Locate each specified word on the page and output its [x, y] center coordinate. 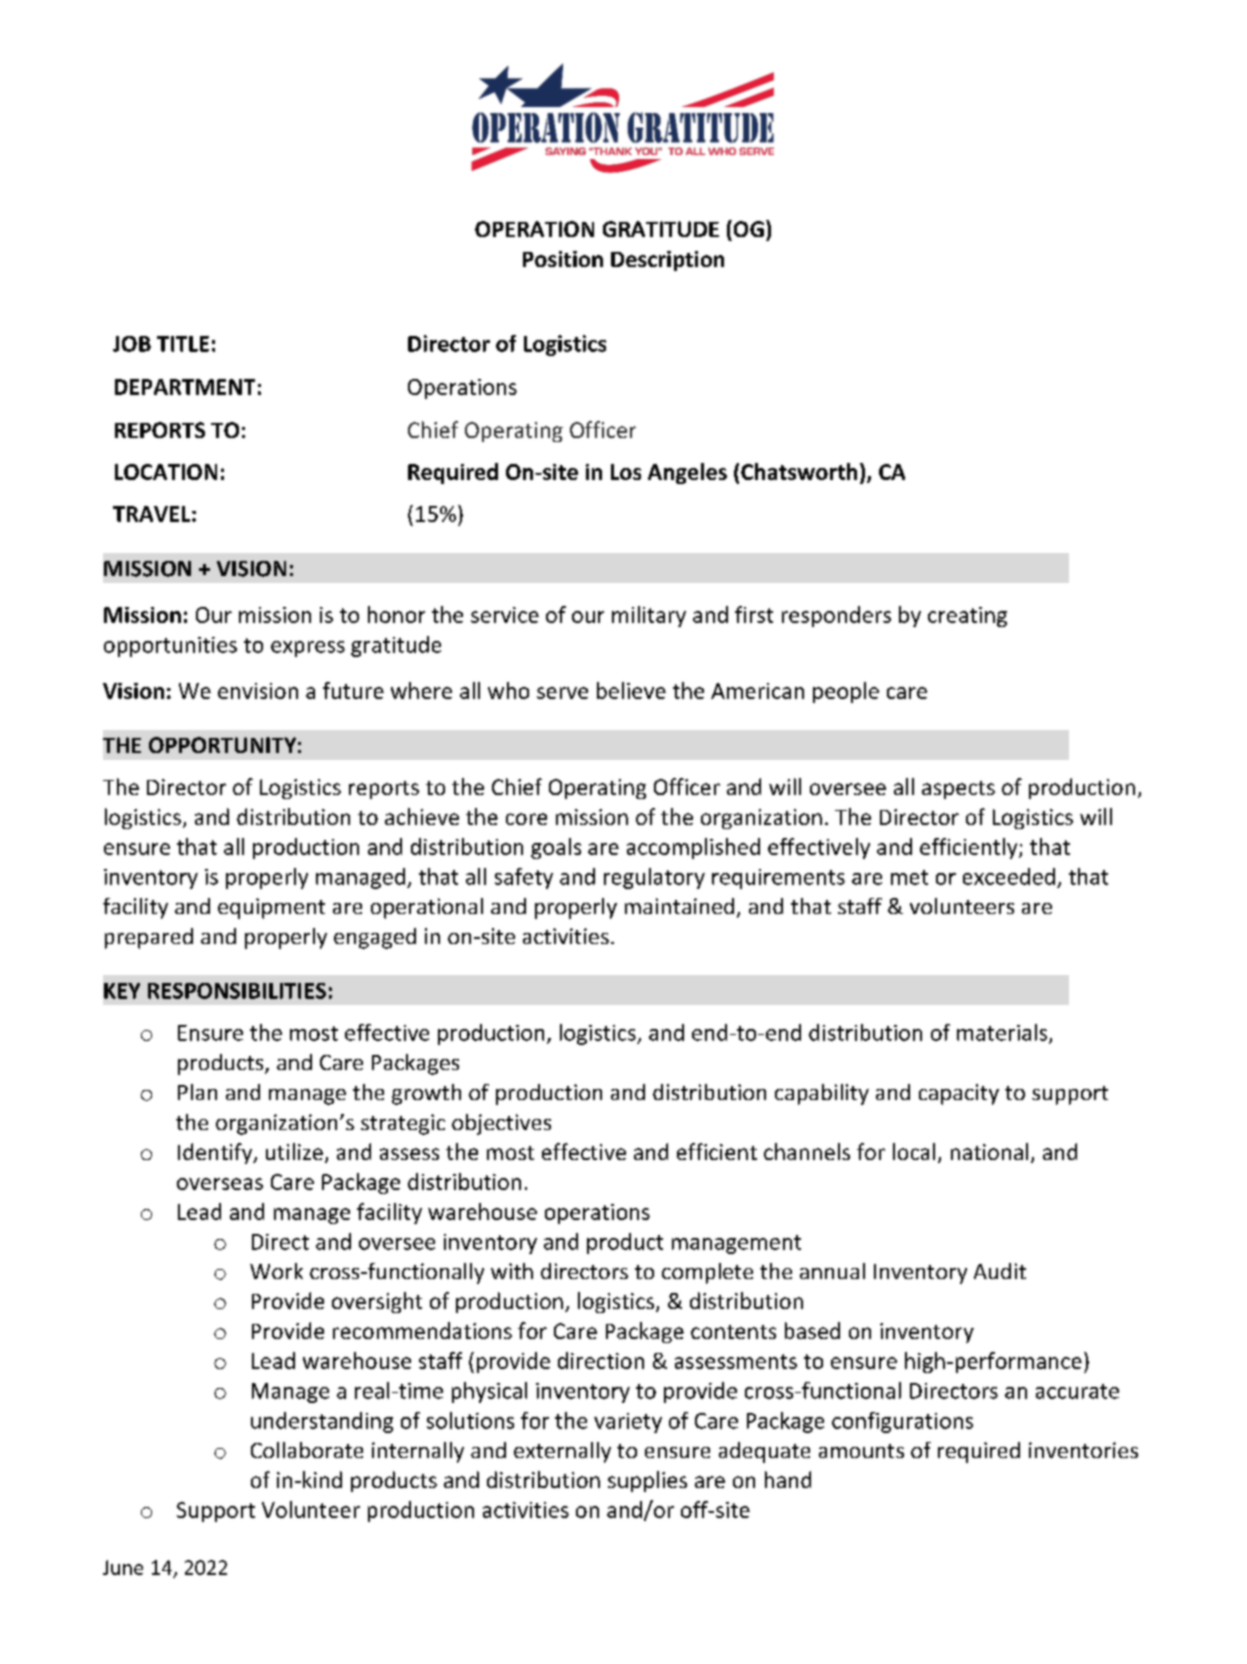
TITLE [183, 344]
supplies [647, 1481]
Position [563, 259]
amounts [861, 1451]
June [123, 1567]
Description [667, 261]
